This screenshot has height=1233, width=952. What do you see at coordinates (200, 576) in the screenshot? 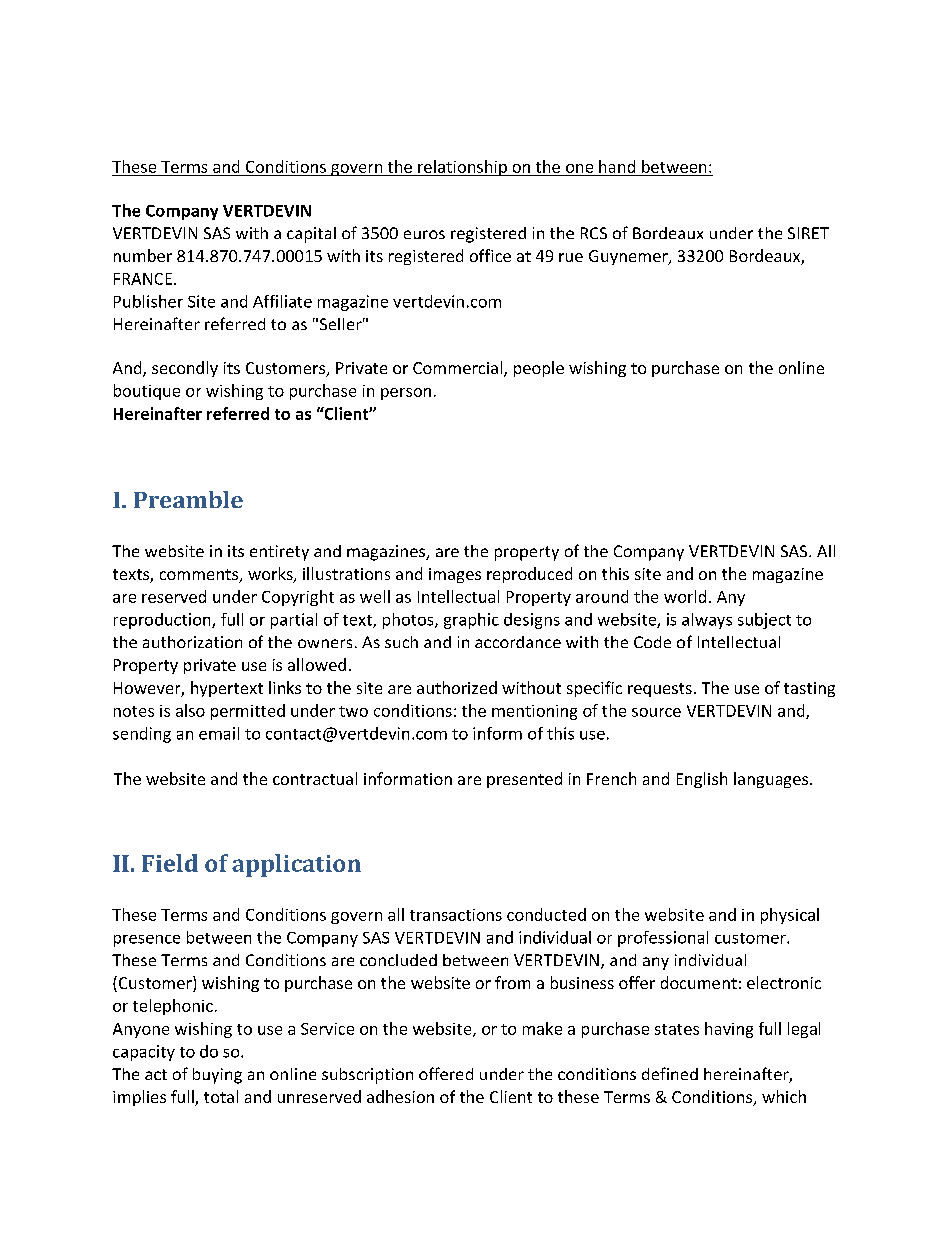
I see `comments` at bounding box center [200, 576].
